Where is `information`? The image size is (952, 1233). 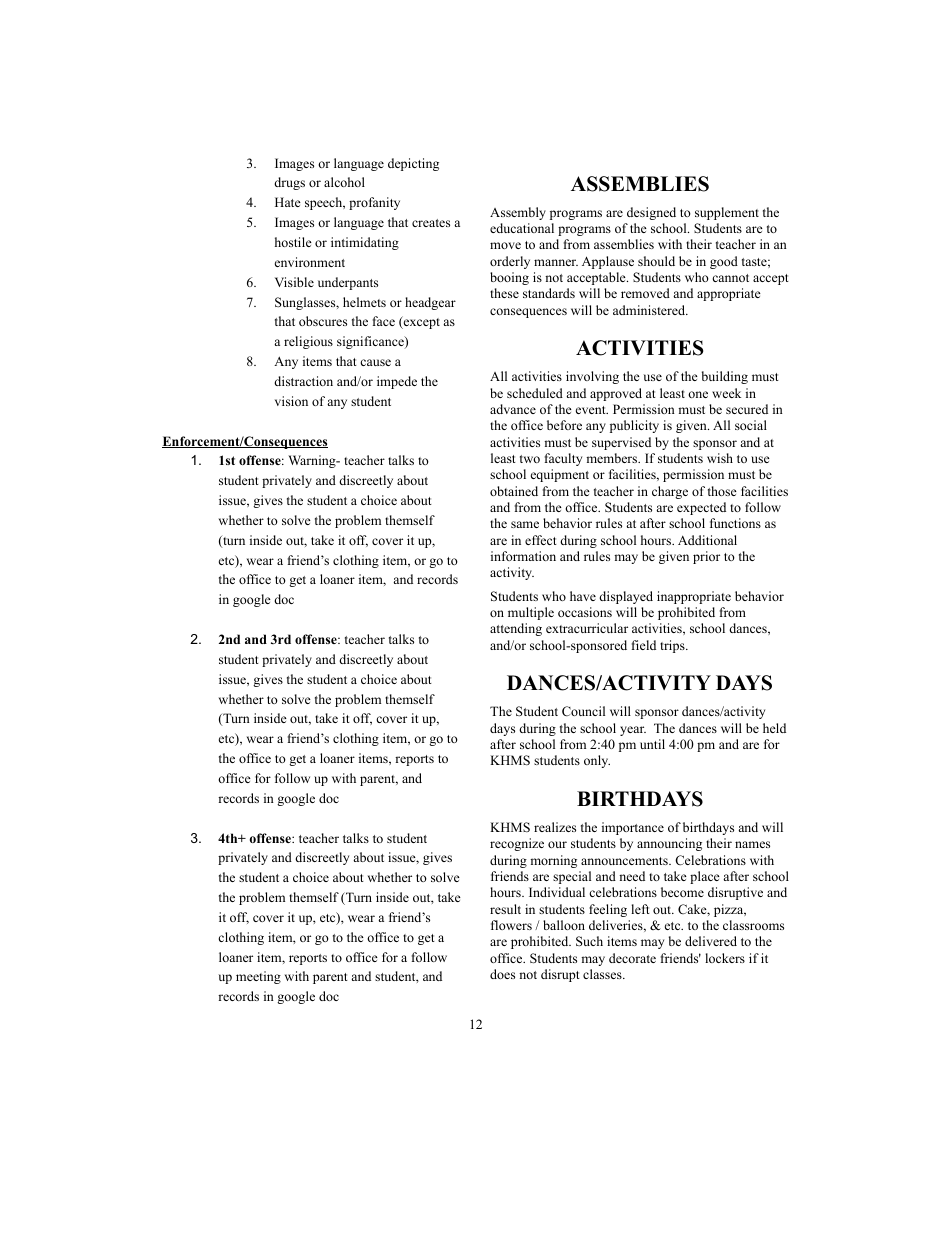 information is located at coordinates (523, 556).
